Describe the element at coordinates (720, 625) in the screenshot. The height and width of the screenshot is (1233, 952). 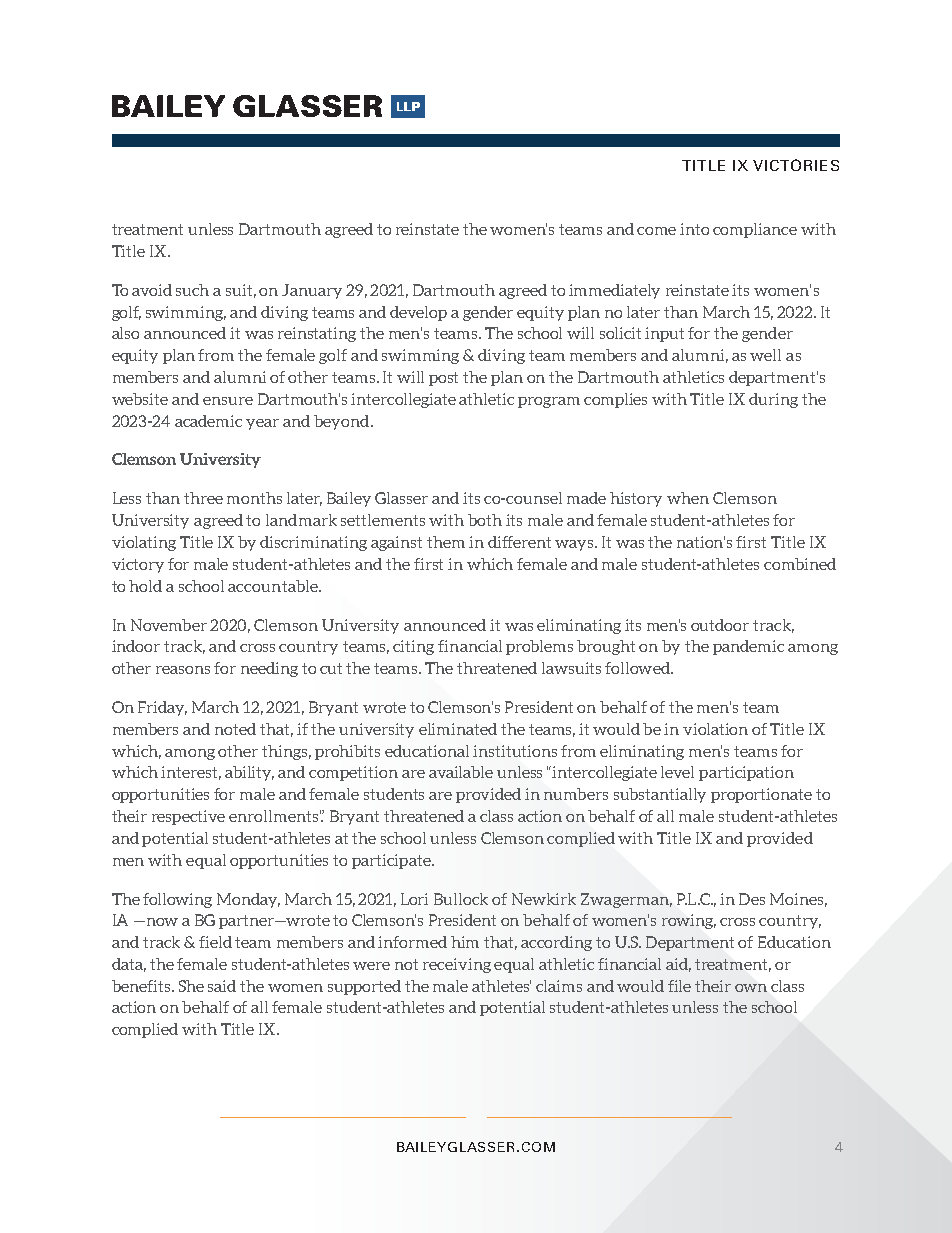
I see `outdoor` at that location.
